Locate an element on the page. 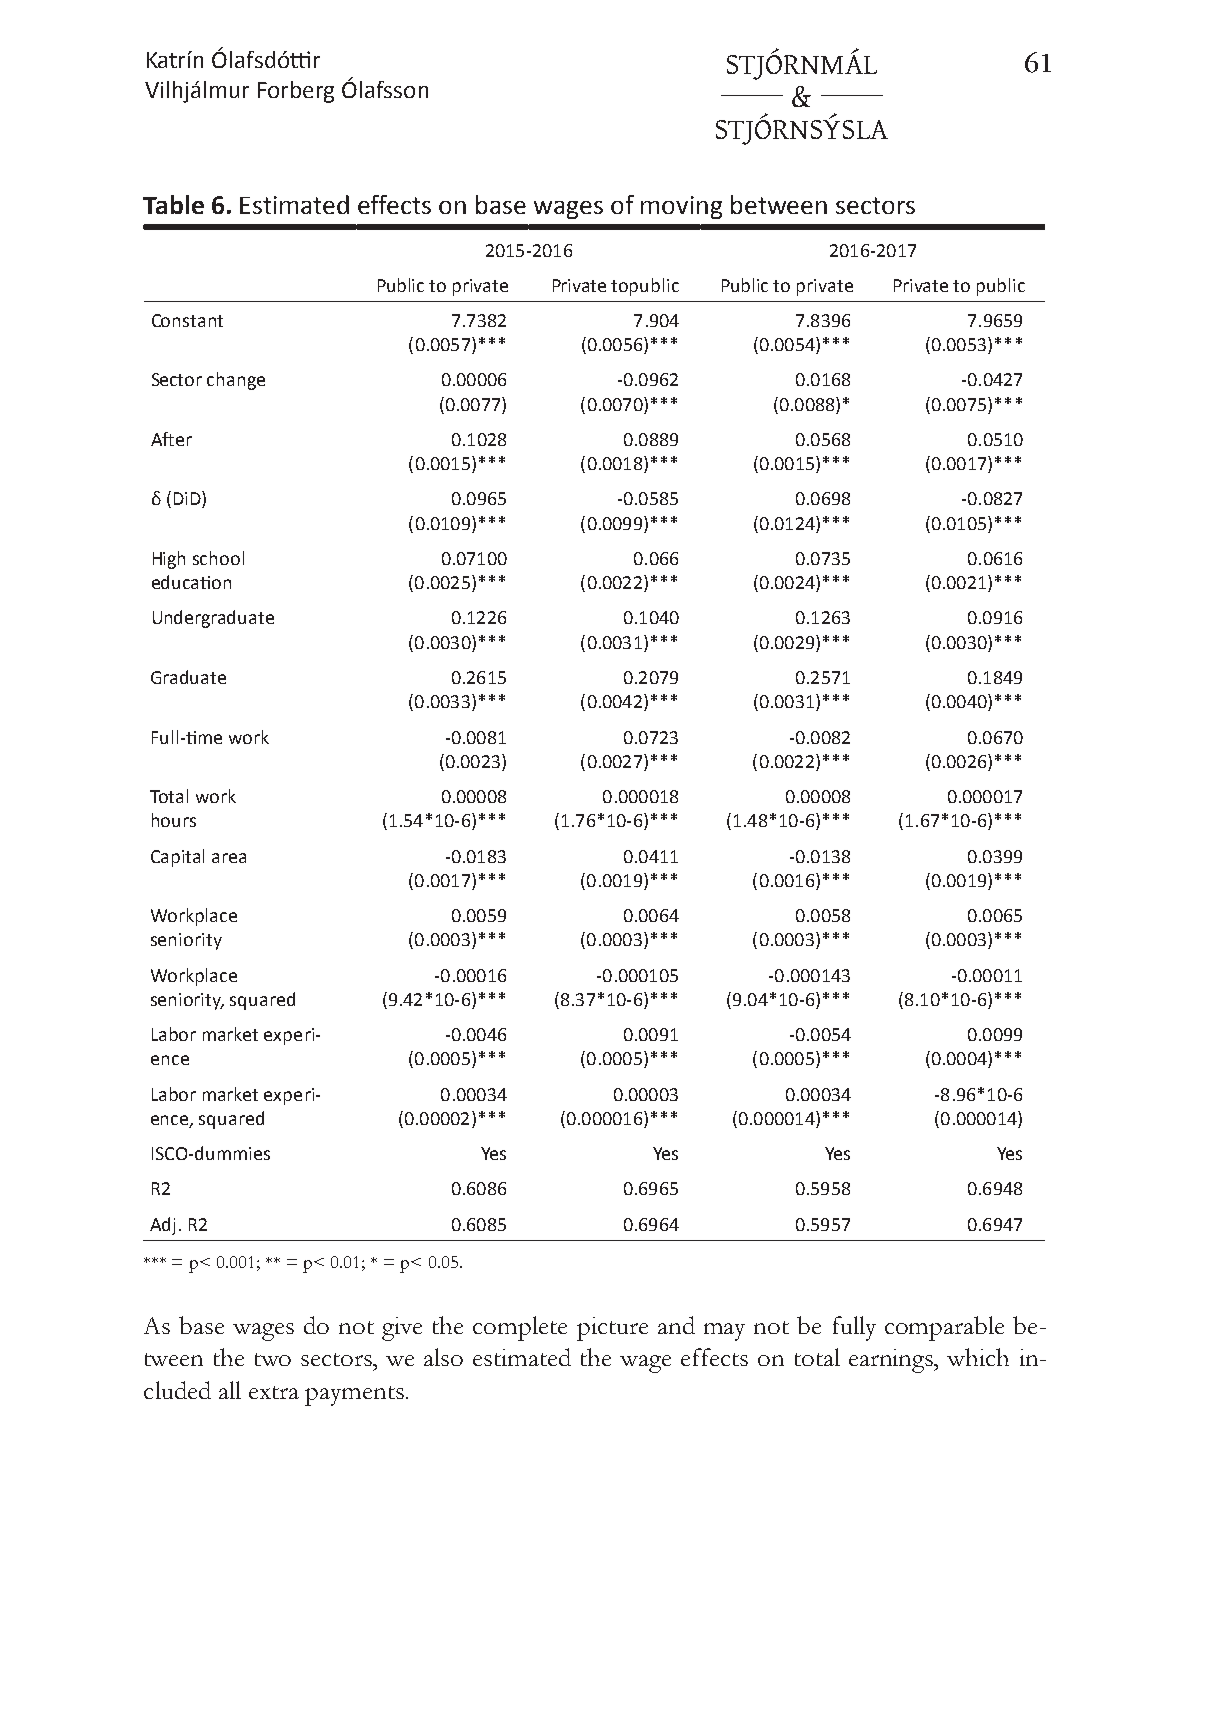 This page has width=1219, height=1720. area is located at coordinates (229, 858).
